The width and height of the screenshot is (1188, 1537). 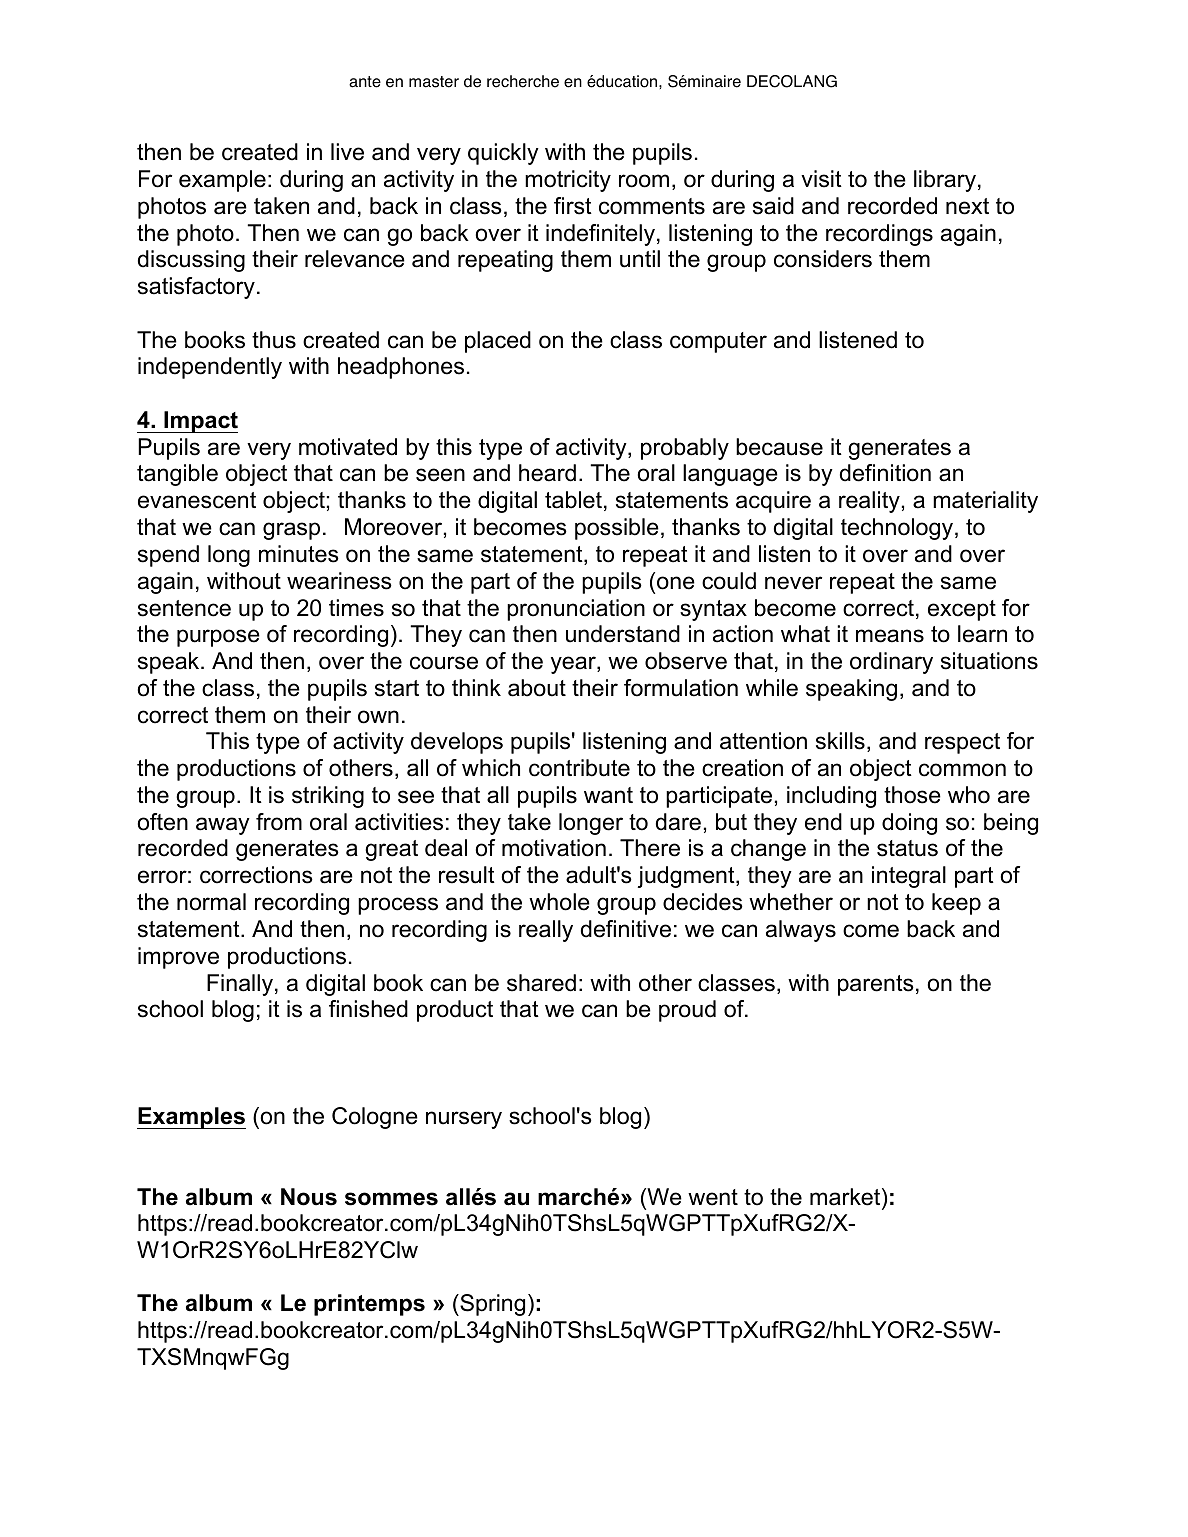 I want to click on quickly, so click(x=503, y=154).
